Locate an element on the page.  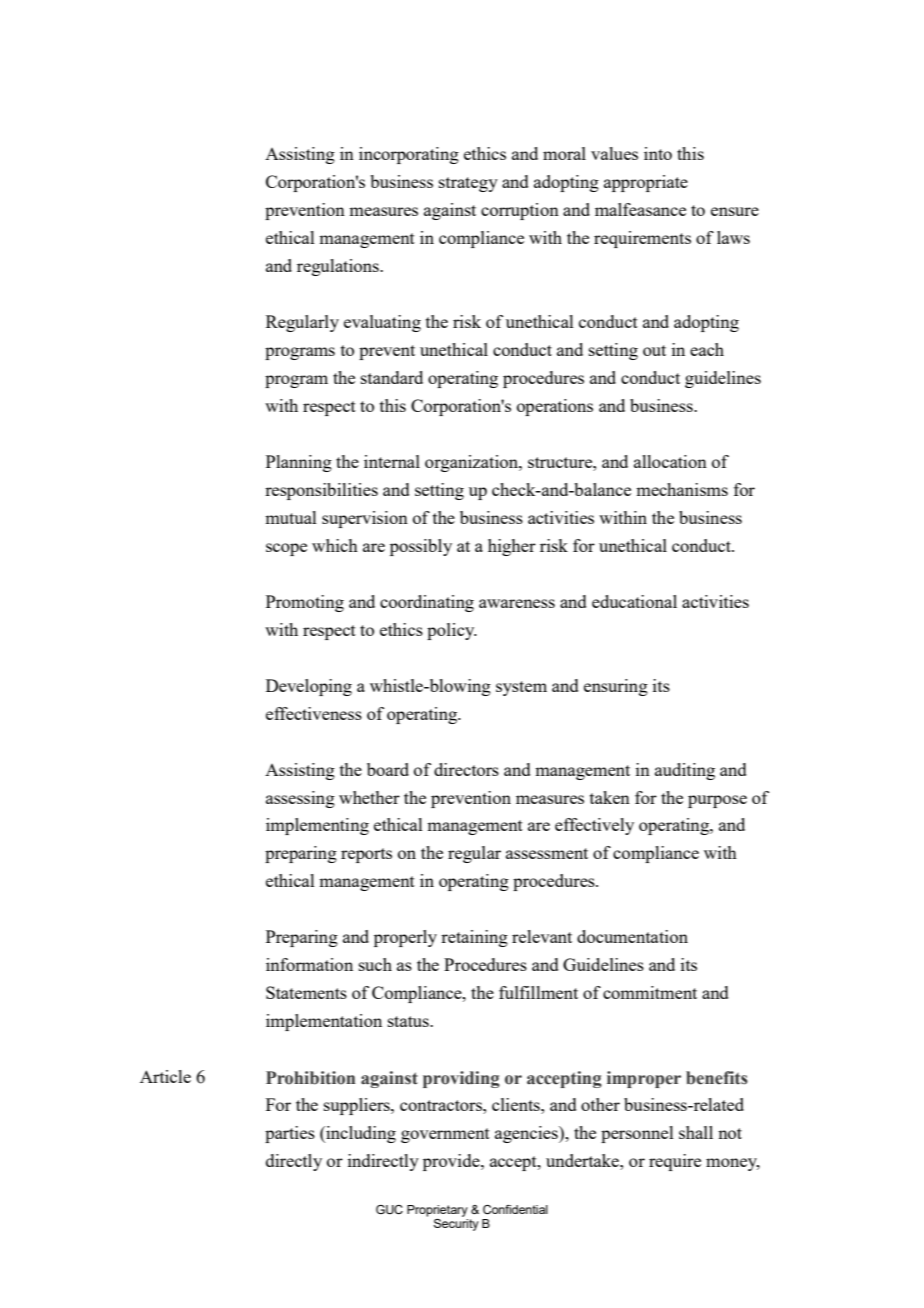
mechanisms is located at coordinates (682, 489).
